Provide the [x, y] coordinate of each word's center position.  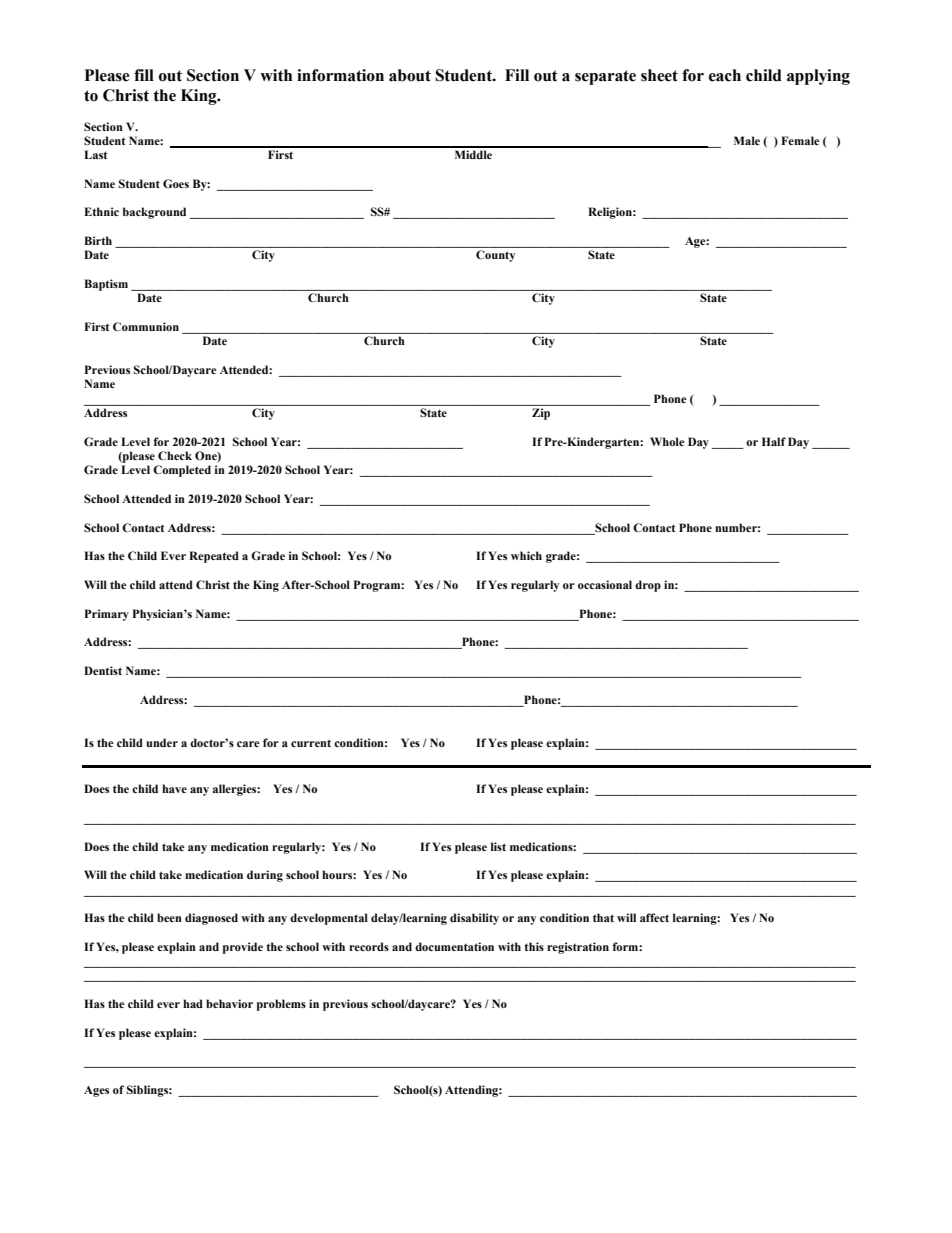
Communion [146, 326]
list [498, 846]
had [193, 1003]
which [526, 555]
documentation [454, 946]
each [725, 75]
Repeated [214, 557]
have [174, 788]
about [410, 75]
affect [654, 917]
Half [774, 441]
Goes [176, 183]
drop [648, 586]
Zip [541, 414]
